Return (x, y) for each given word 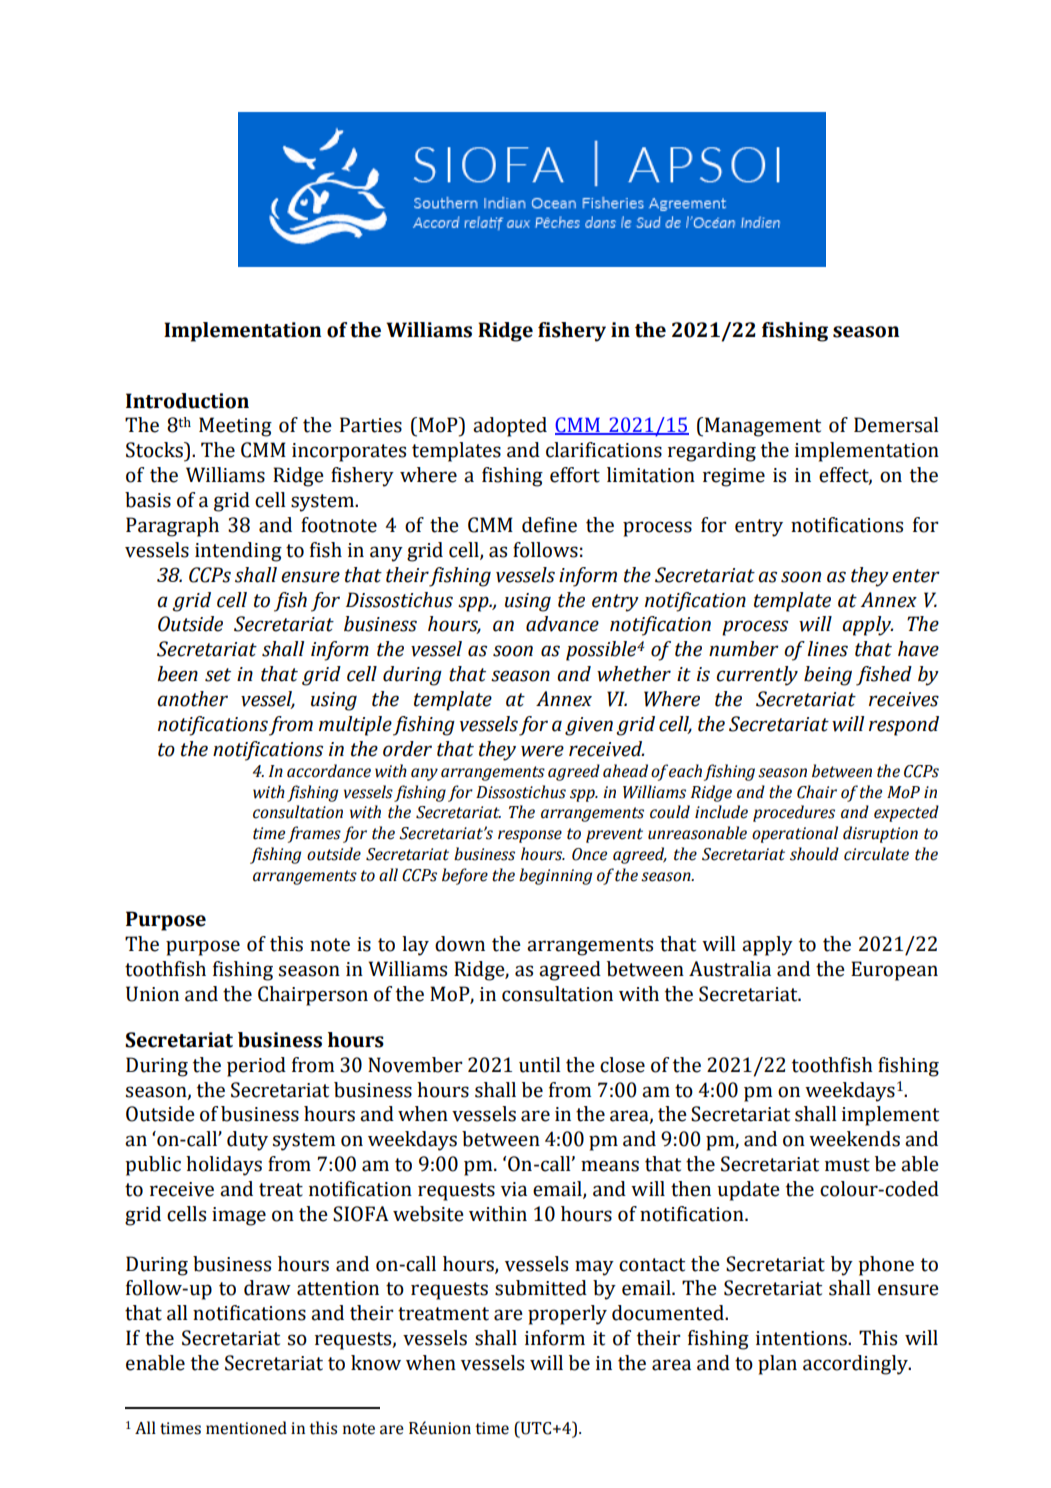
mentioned (246, 1428)
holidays (224, 1166)
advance (562, 624)
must (847, 1165)
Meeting (235, 427)
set (218, 675)
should (814, 854)
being (828, 676)
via (514, 1189)
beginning (555, 876)
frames (314, 834)
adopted (510, 427)
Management (761, 427)
